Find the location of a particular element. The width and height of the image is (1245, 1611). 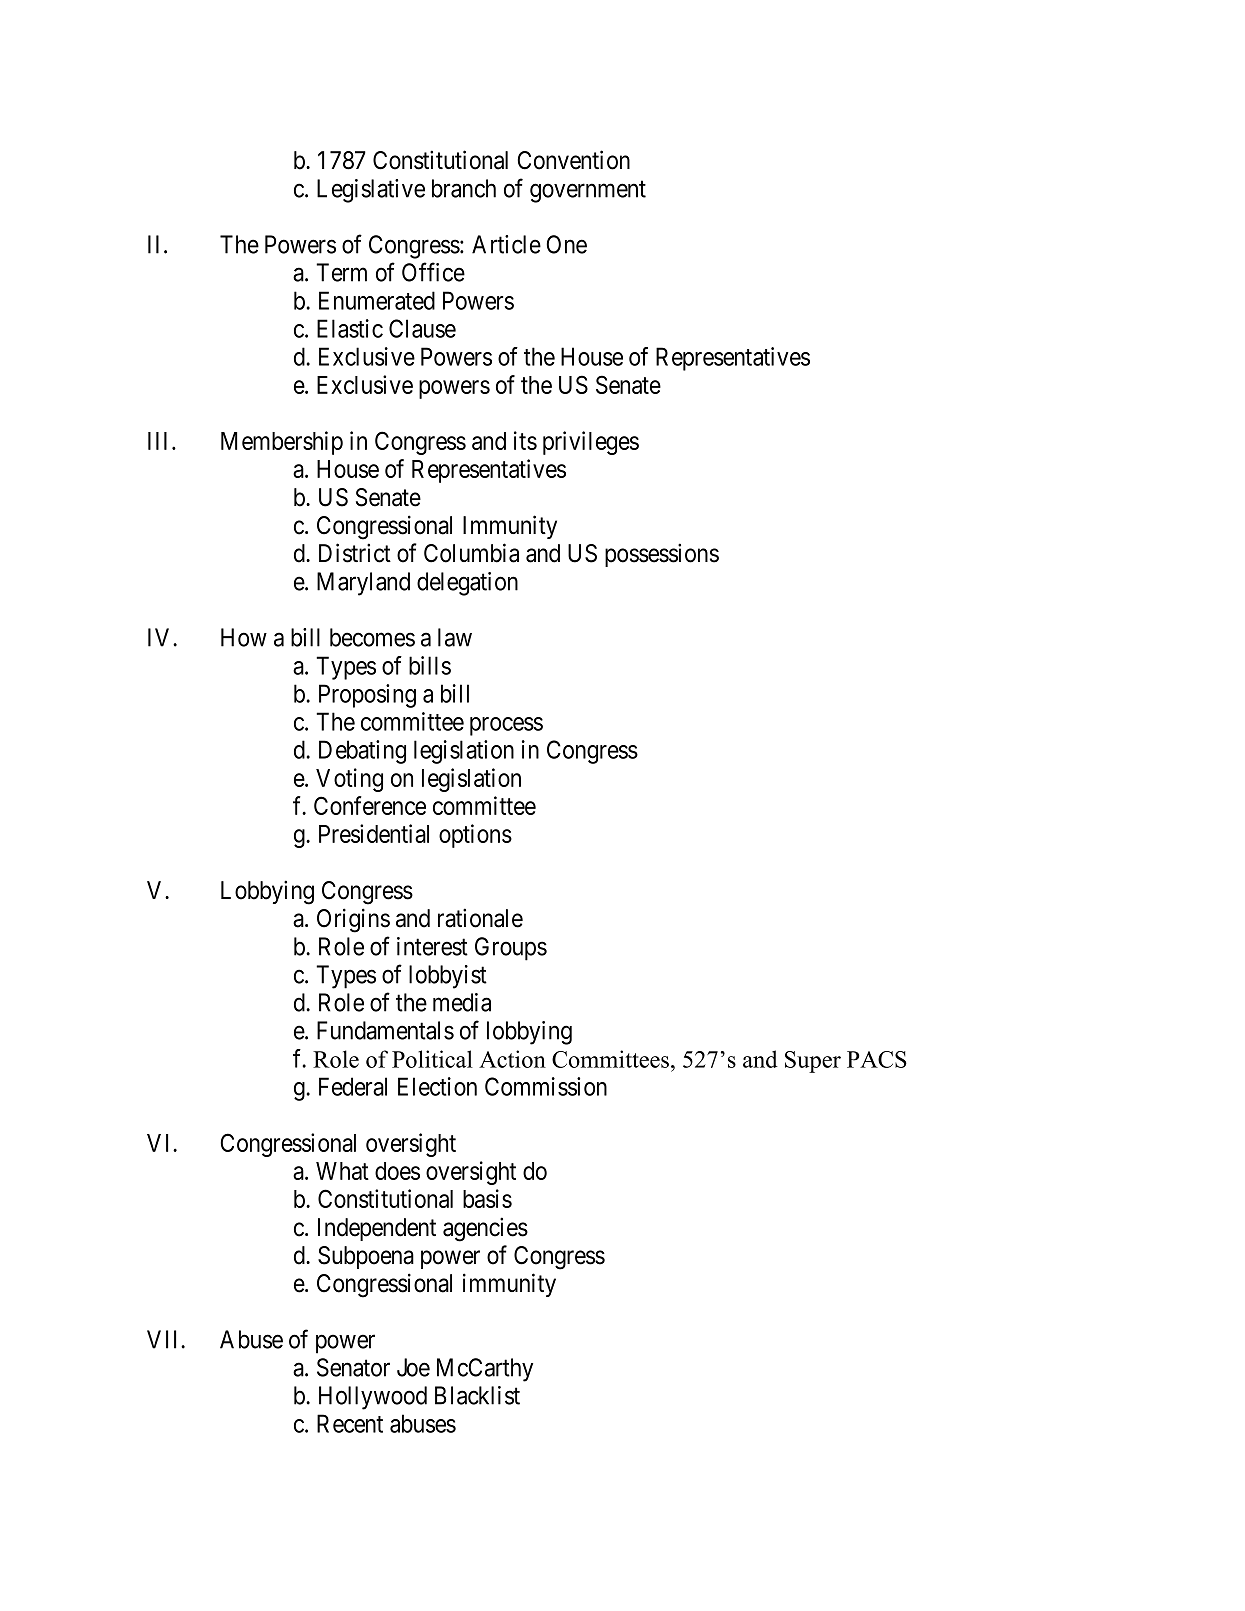

Legislative is located at coordinates (371, 191).
